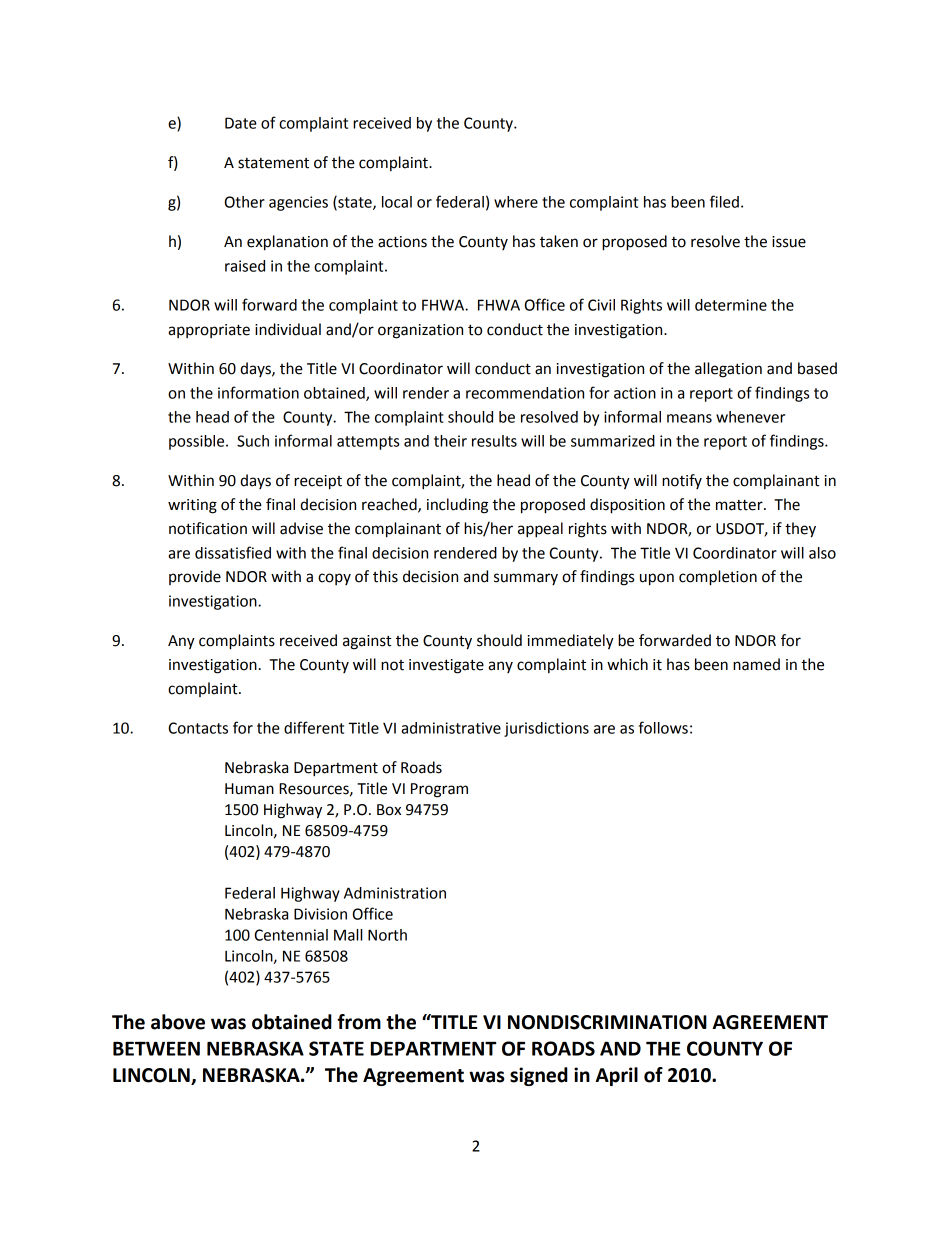 Image resolution: width=952 pixels, height=1233 pixels. I want to click on signed, so click(539, 1076).
